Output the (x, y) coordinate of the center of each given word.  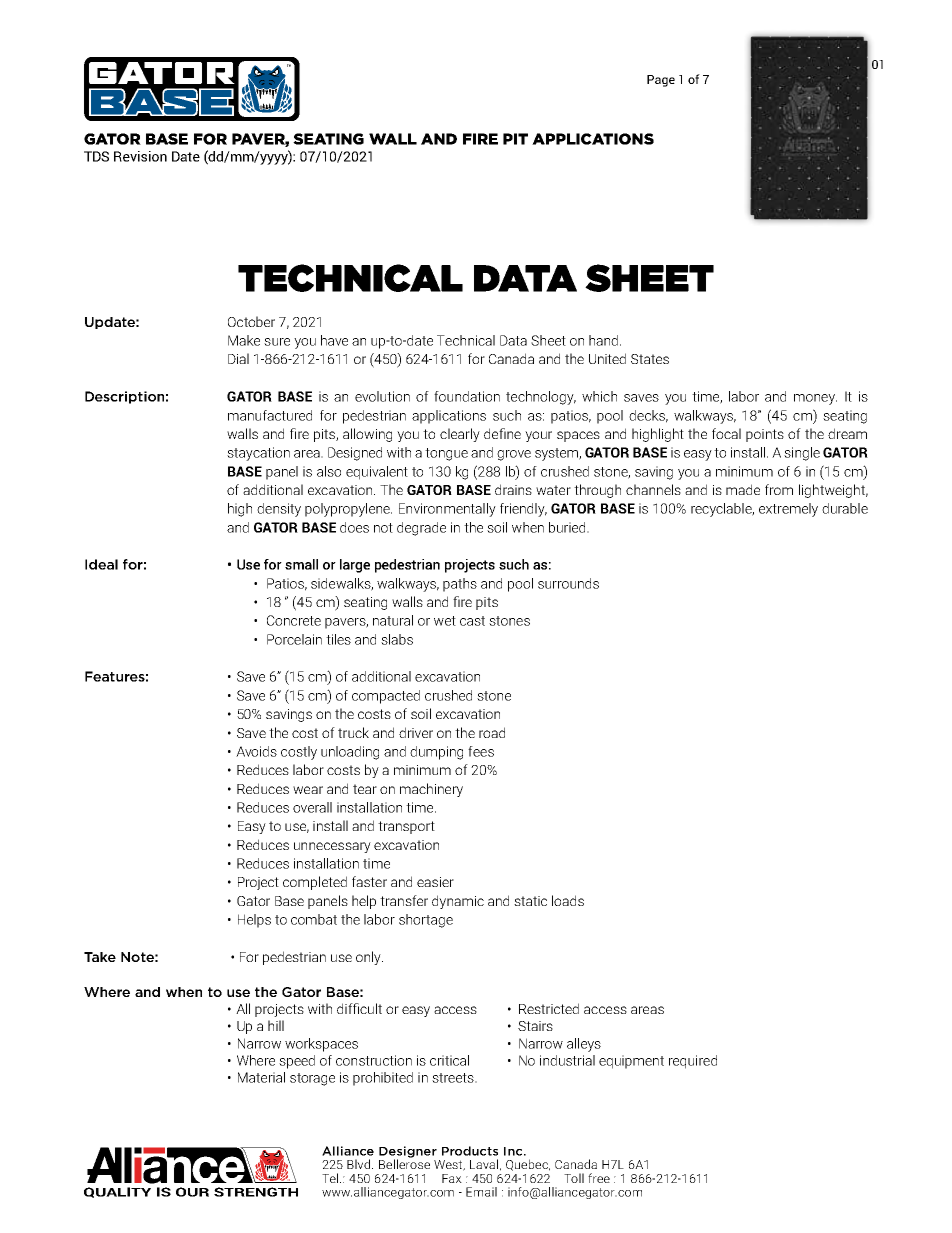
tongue (446, 454)
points (765, 435)
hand (605, 340)
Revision (140, 156)
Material (261, 1077)
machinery (431, 790)
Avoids (256, 751)
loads (568, 900)
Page (661, 81)
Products (470, 1151)
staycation (258, 454)
